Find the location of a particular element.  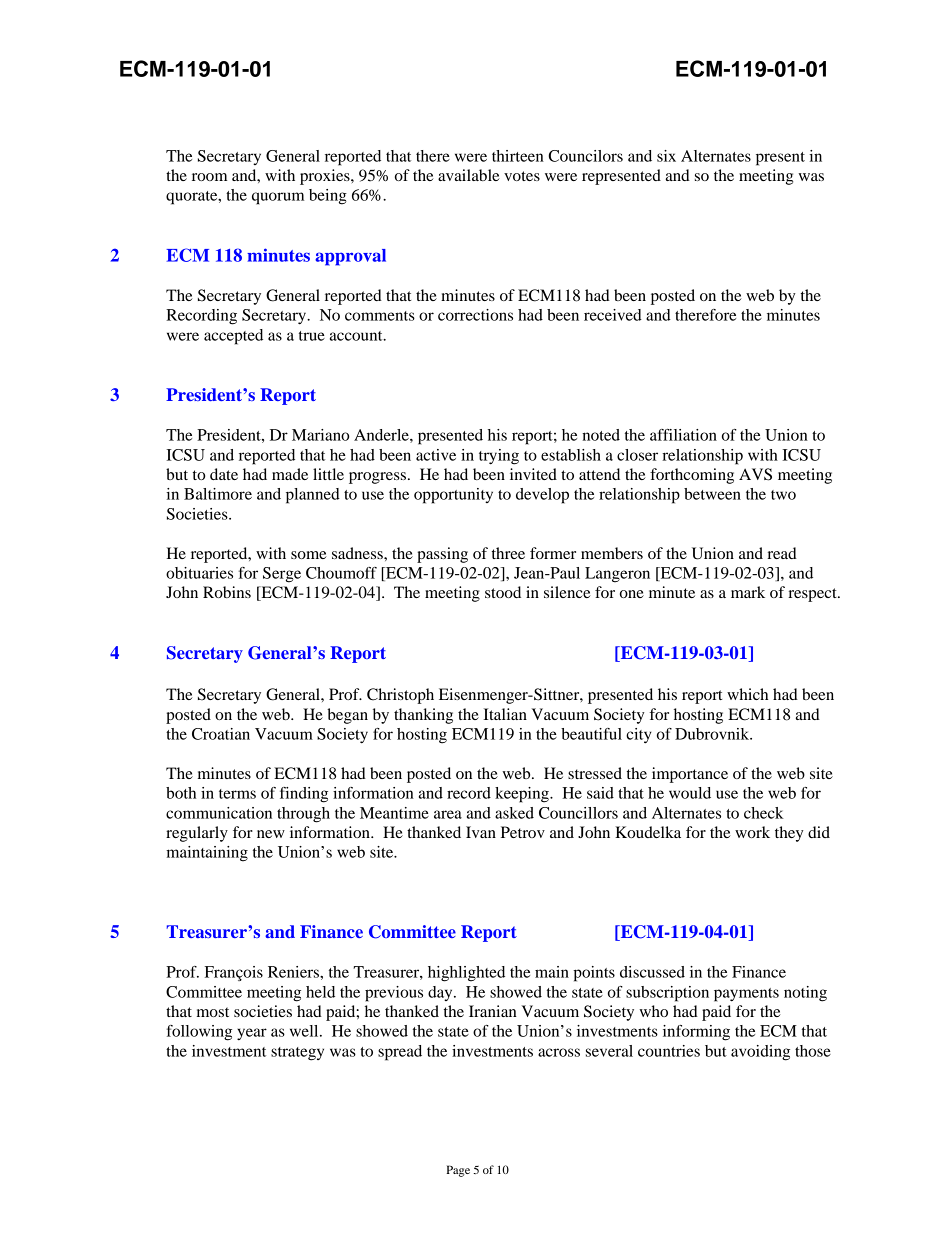

votes is located at coordinates (522, 176).
